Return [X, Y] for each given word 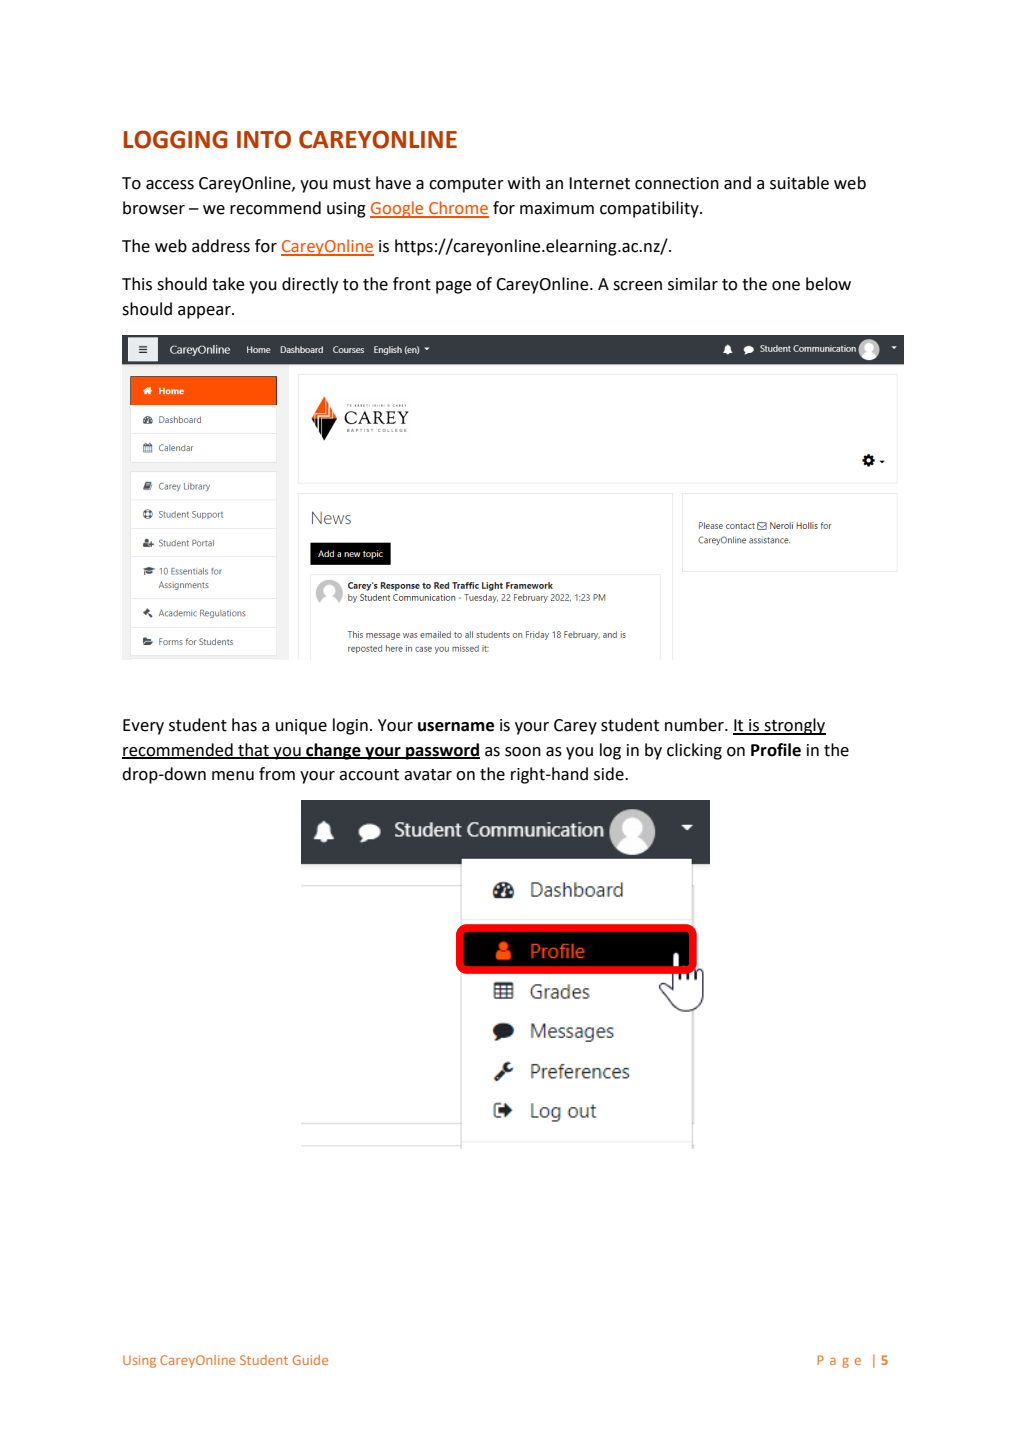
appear [205, 312]
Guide [310, 1360]
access [170, 185]
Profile [776, 750]
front [412, 284]
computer [466, 185]
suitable [799, 183]
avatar [428, 775]
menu [233, 776]
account [369, 775]
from [277, 774]
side [610, 774]
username [456, 727]
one [786, 286]
